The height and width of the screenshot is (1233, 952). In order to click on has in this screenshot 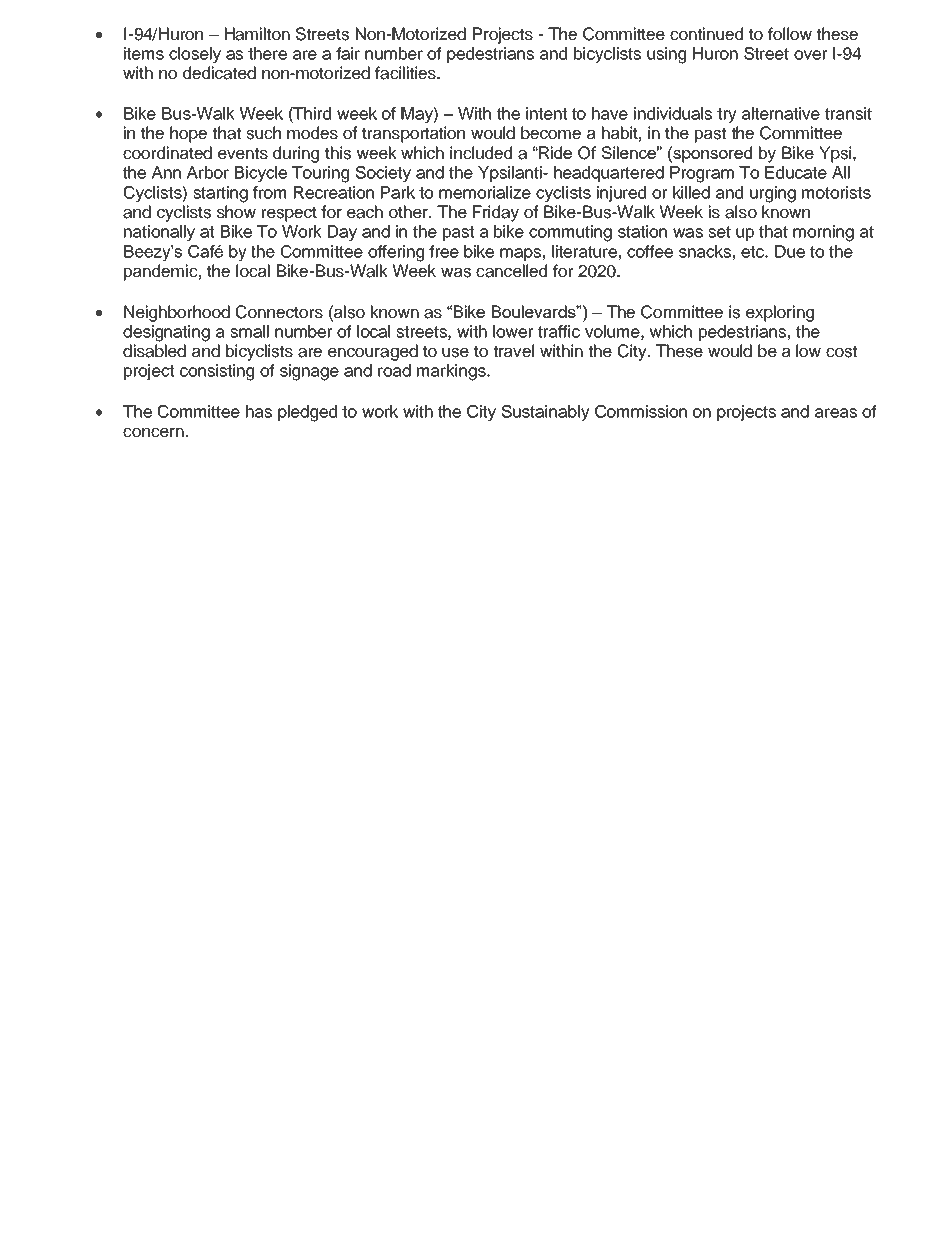, I will do `click(259, 411)`.
